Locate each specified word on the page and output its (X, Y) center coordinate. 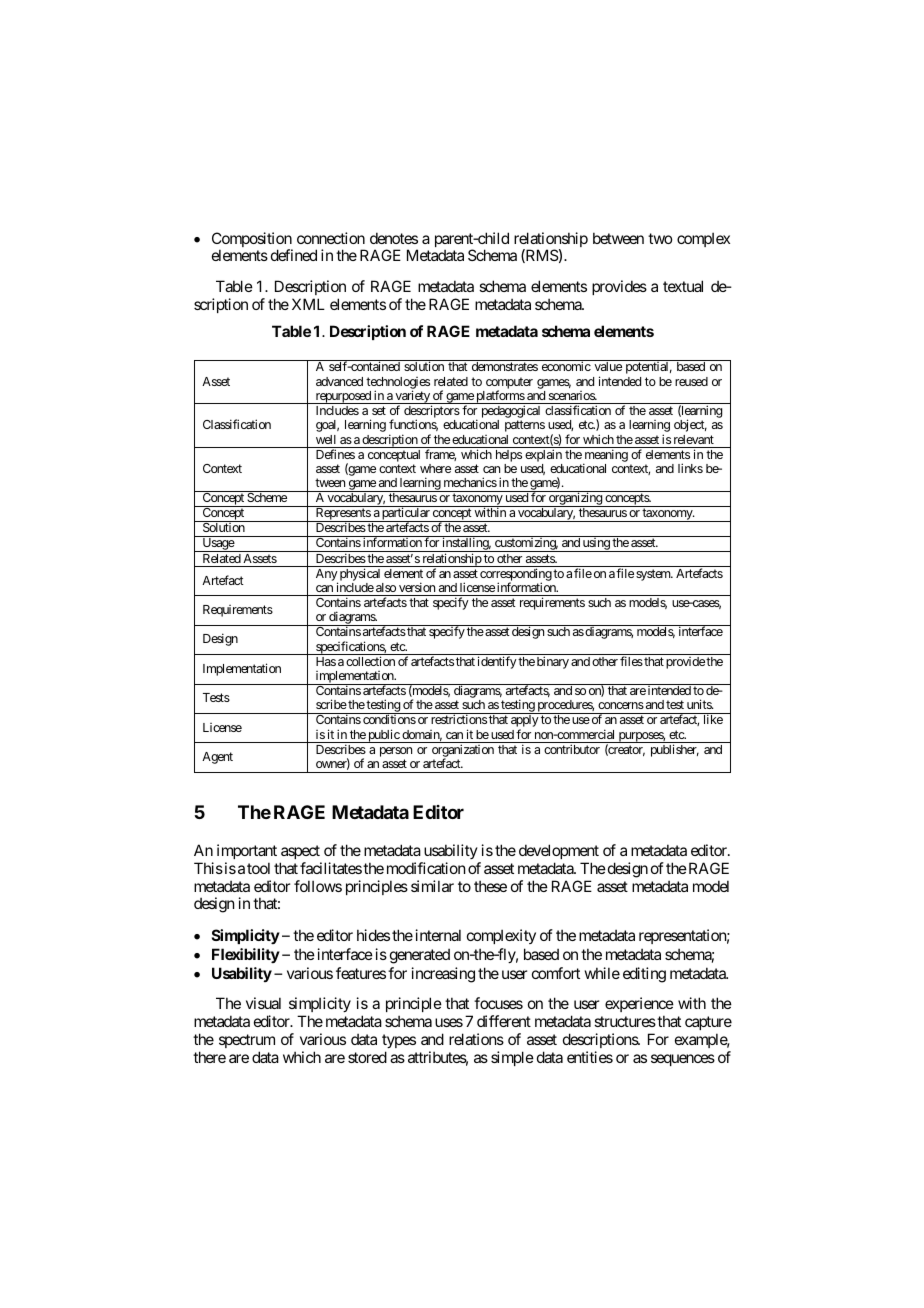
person (396, 752)
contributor (572, 749)
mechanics (470, 482)
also (386, 587)
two (660, 238)
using (596, 545)
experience (639, 1004)
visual (263, 1003)
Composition (252, 241)
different (504, 1021)
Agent (217, 758)
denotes (394, 238)
